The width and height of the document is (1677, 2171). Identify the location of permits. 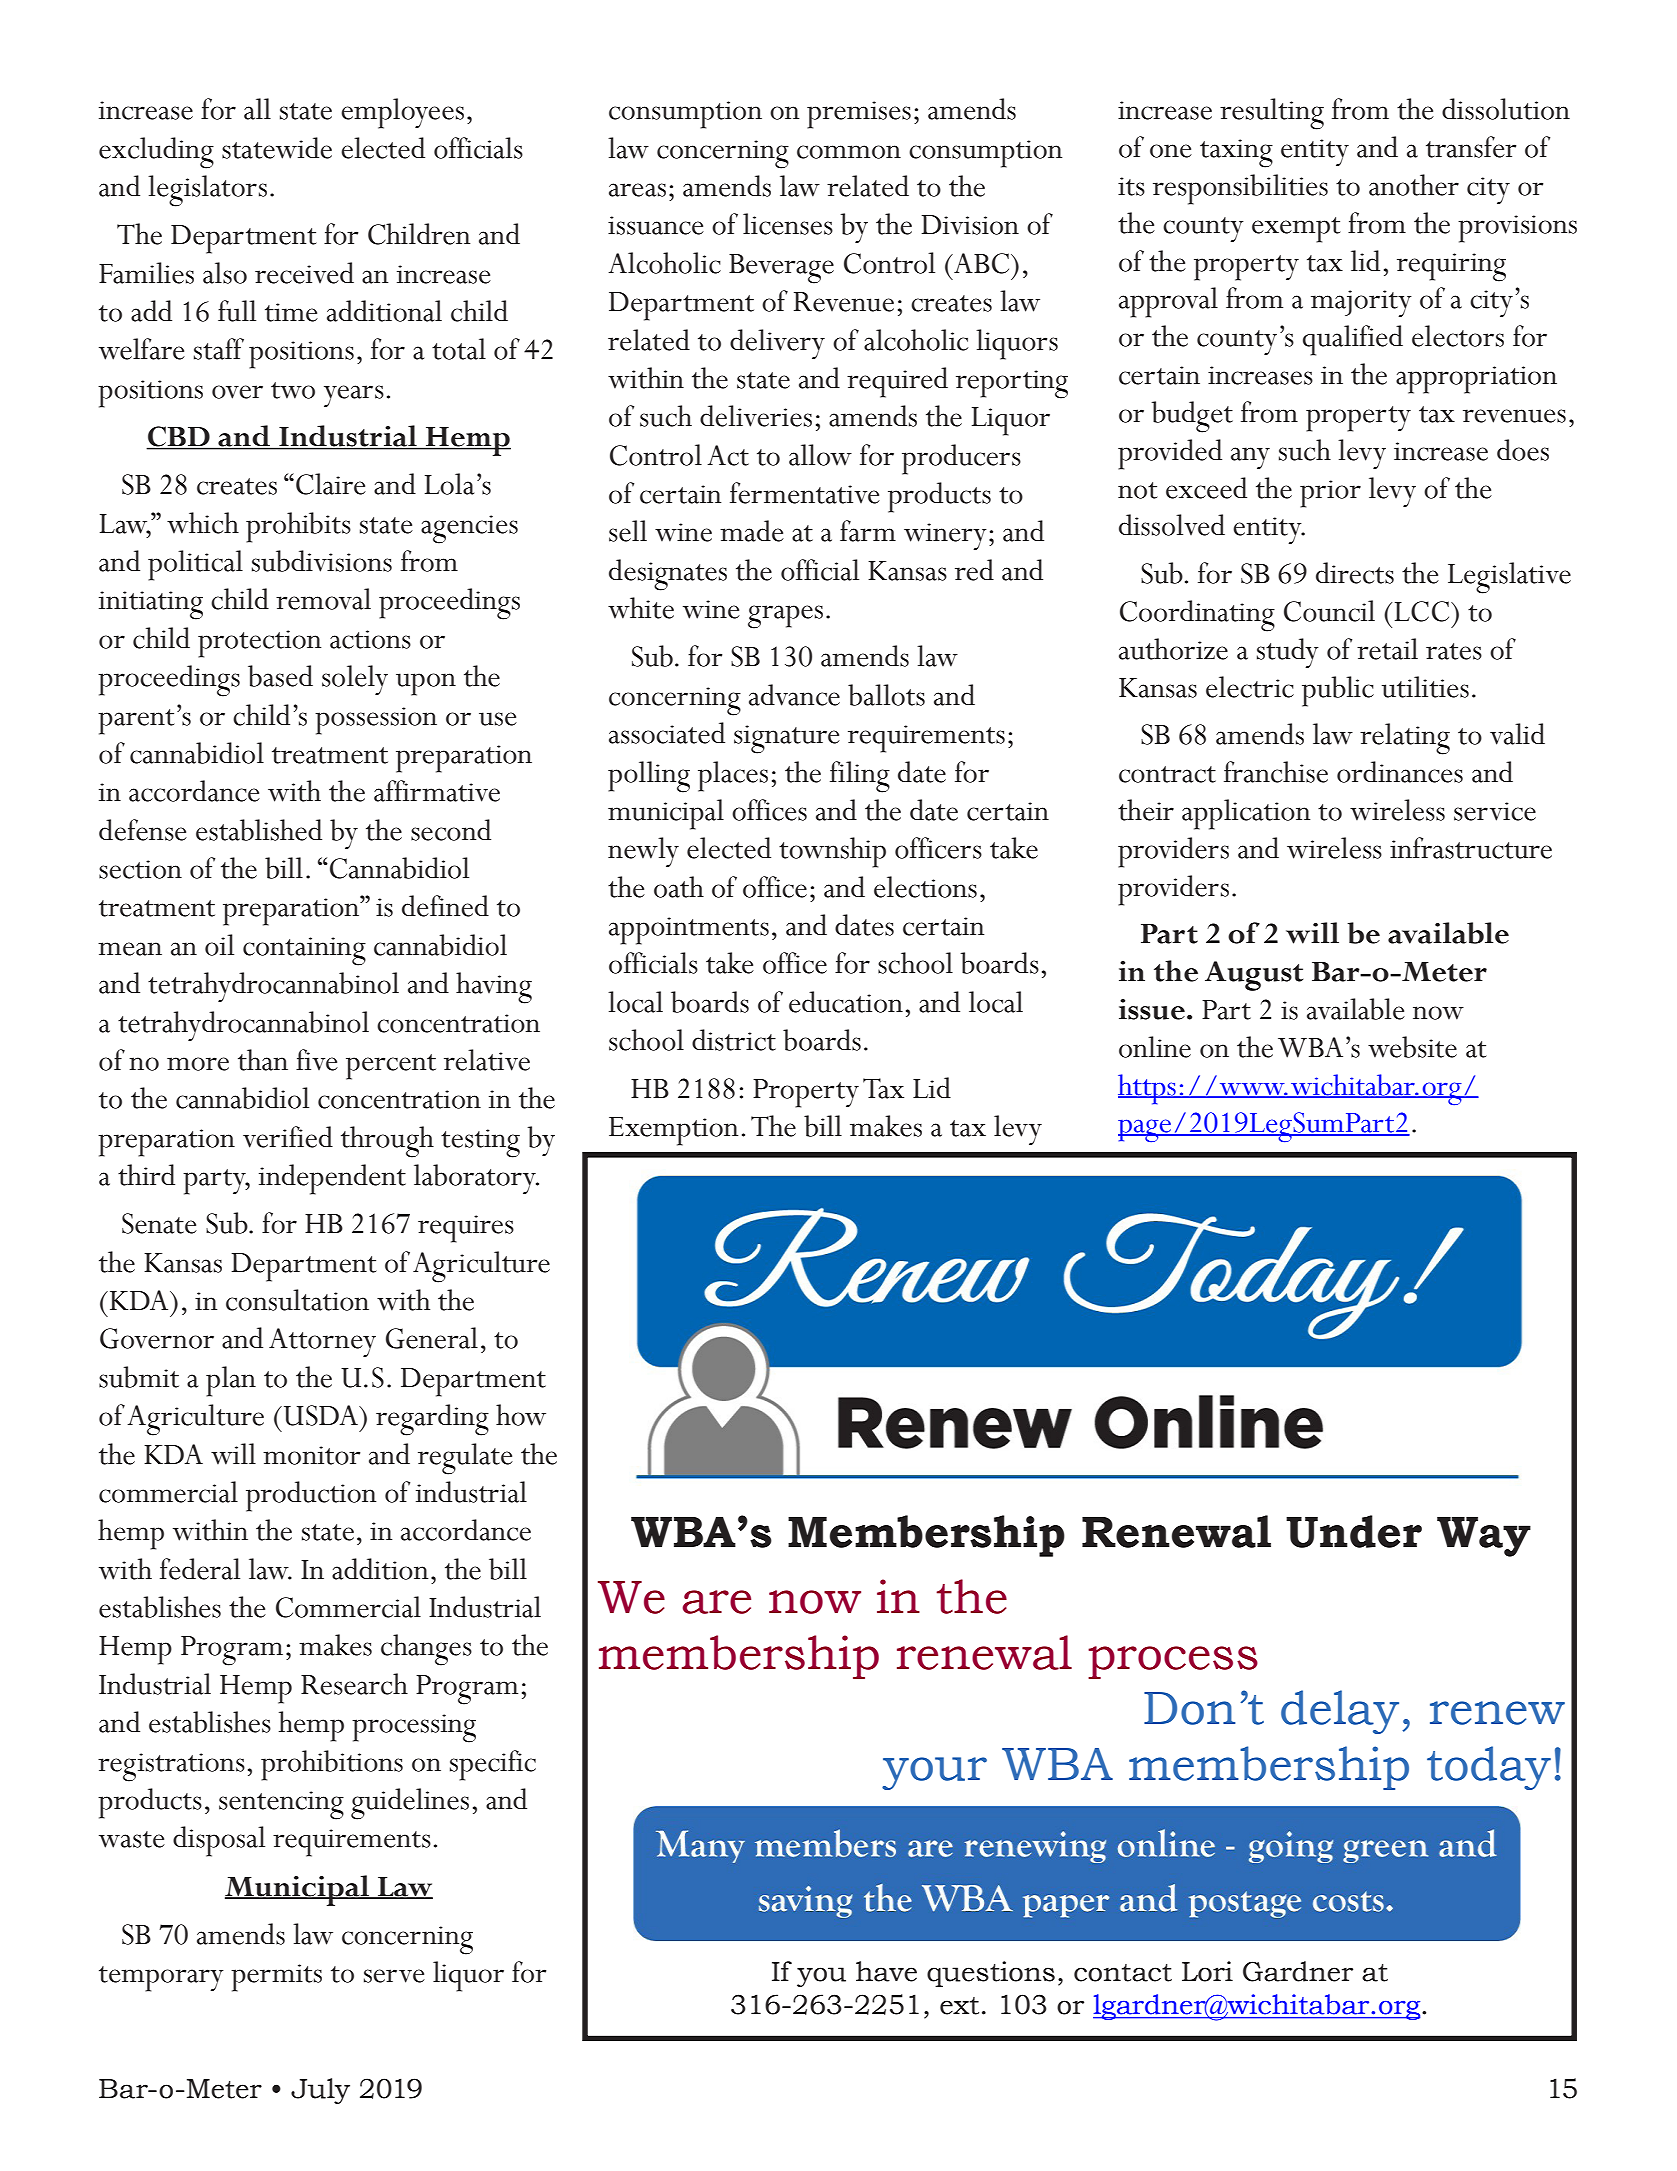
(276, 1978).
